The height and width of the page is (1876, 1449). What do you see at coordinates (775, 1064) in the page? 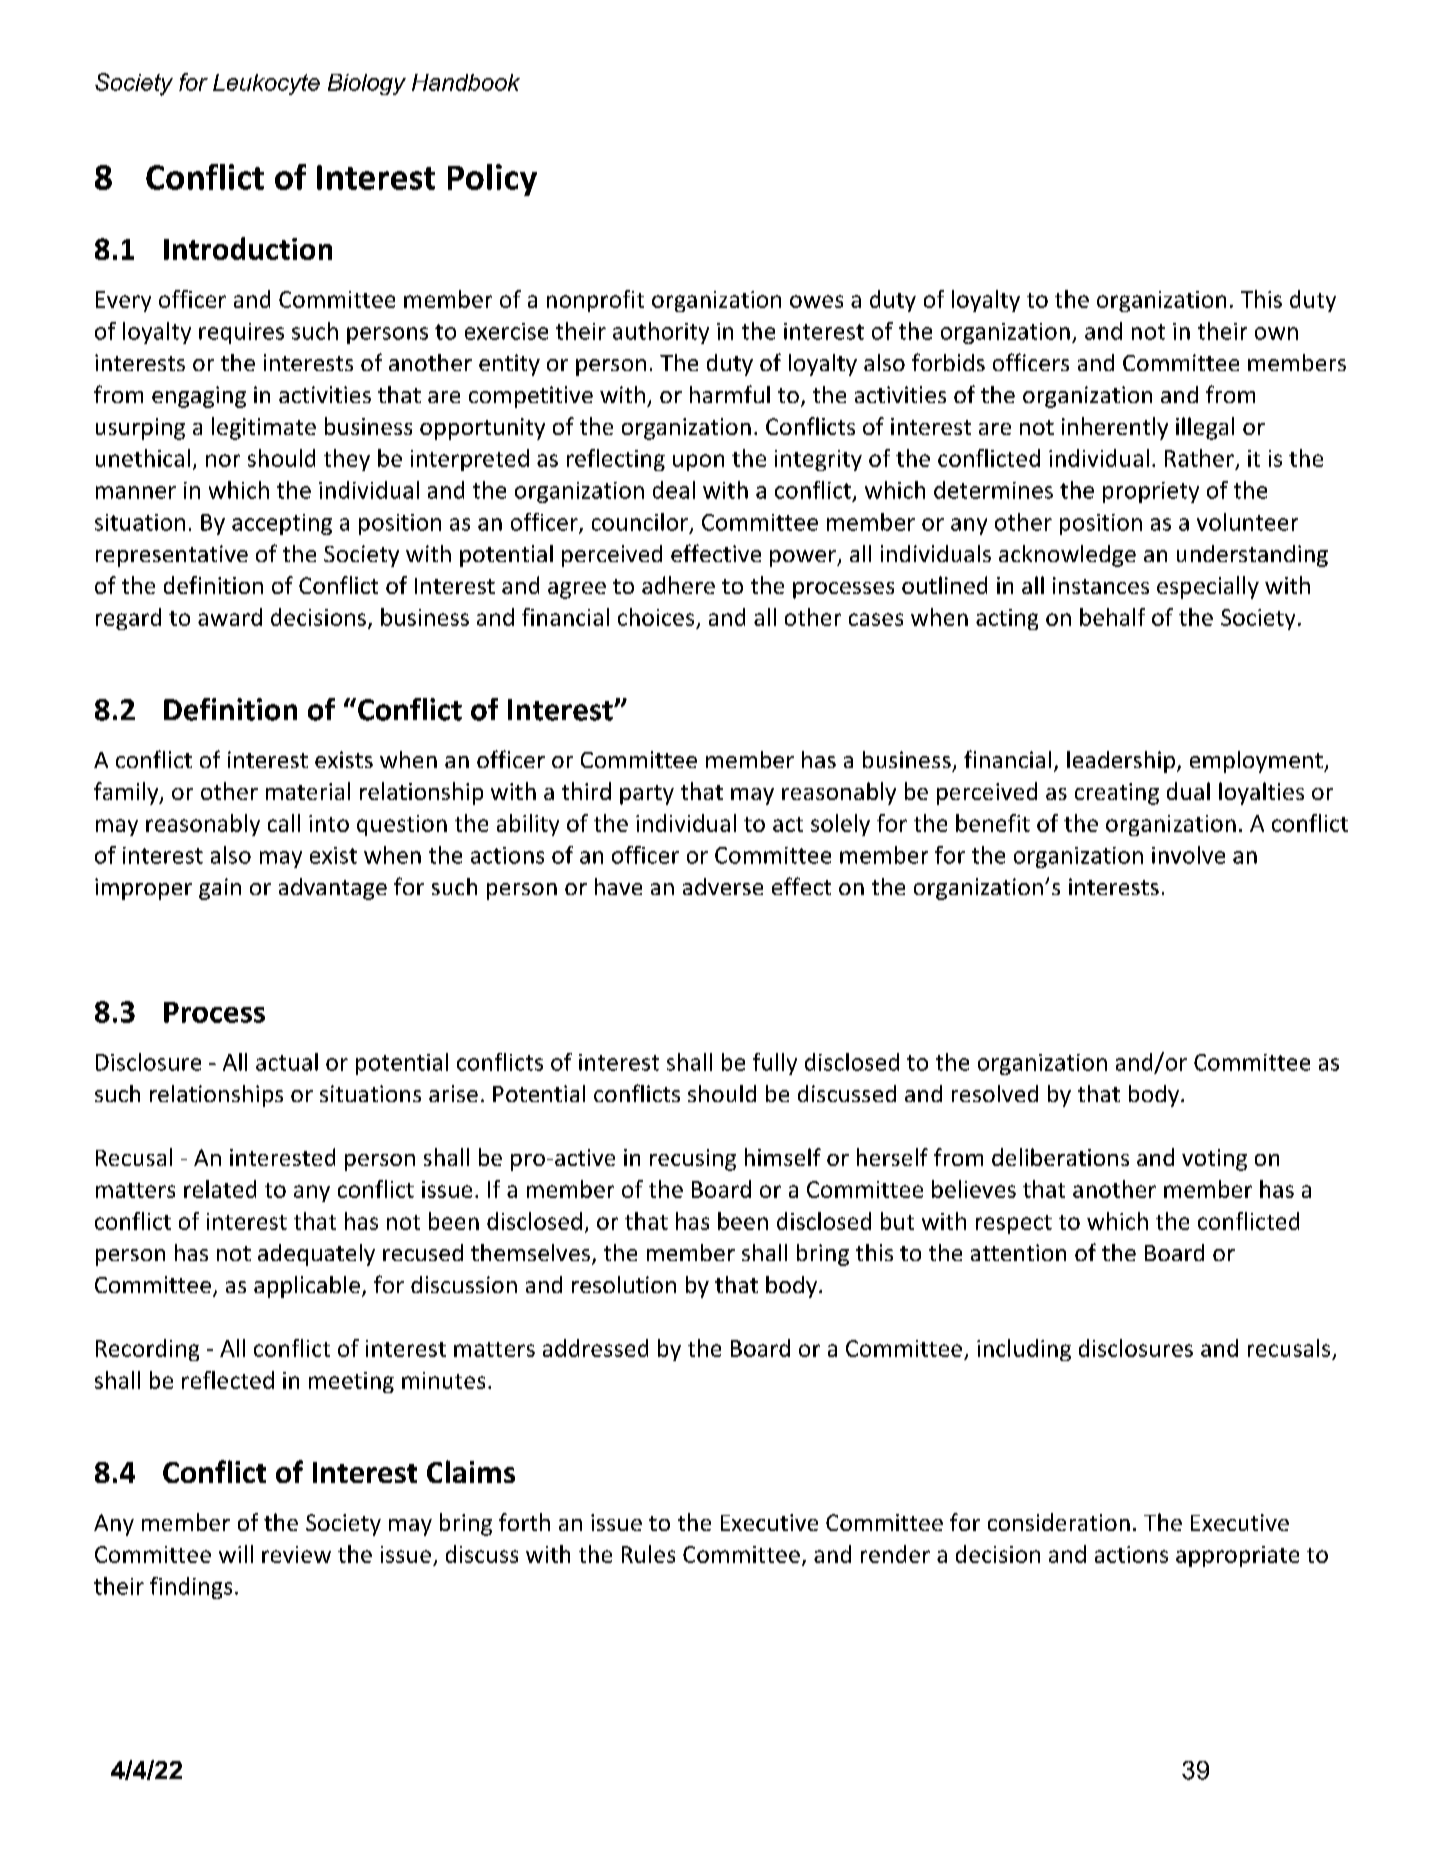
I see `fully` at bounding box center [775, 1064].
